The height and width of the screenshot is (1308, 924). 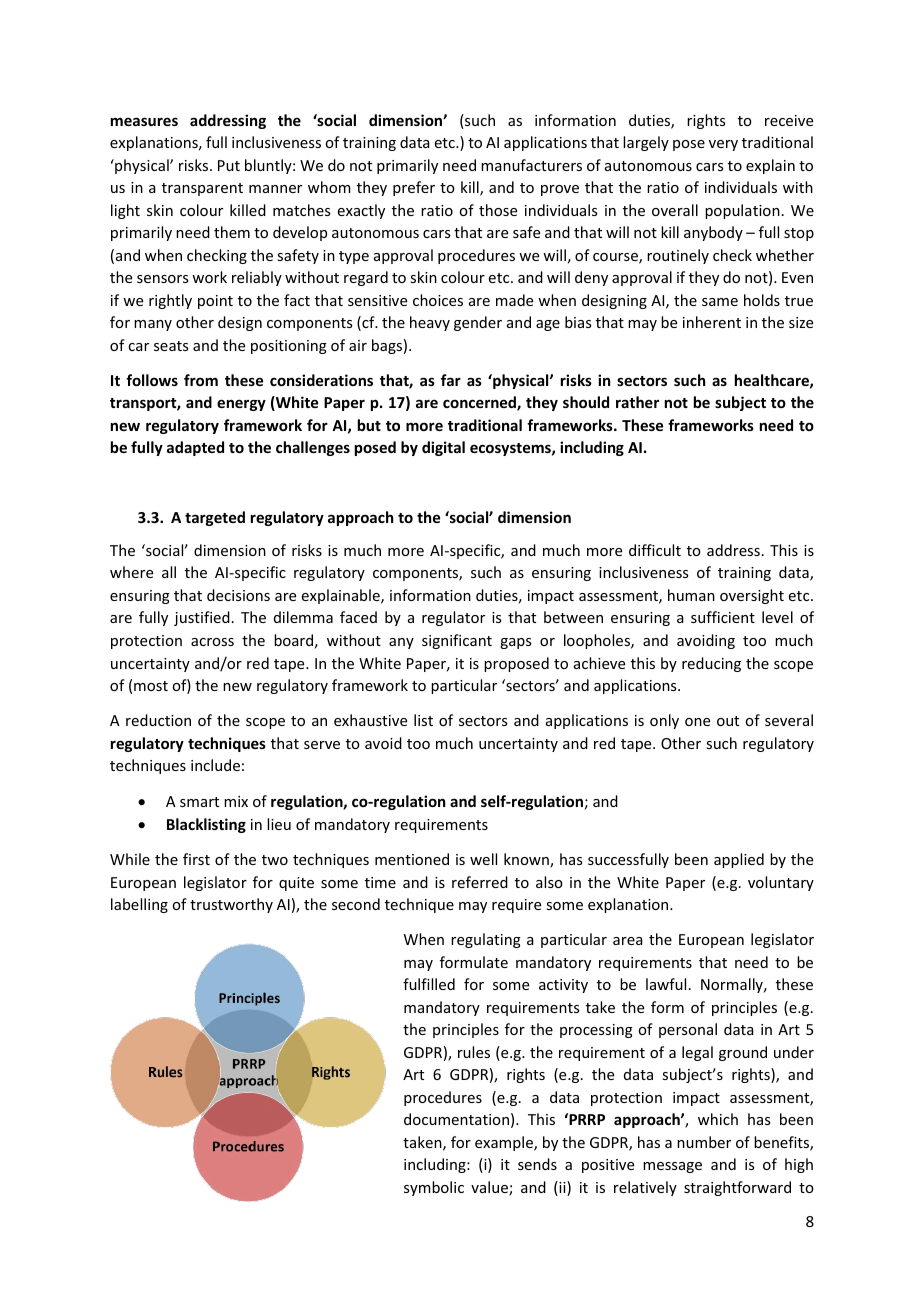 What do you see at coordinates (229, 165) in the screenshot?
I see `Put` at bounding box center [229, 165].
